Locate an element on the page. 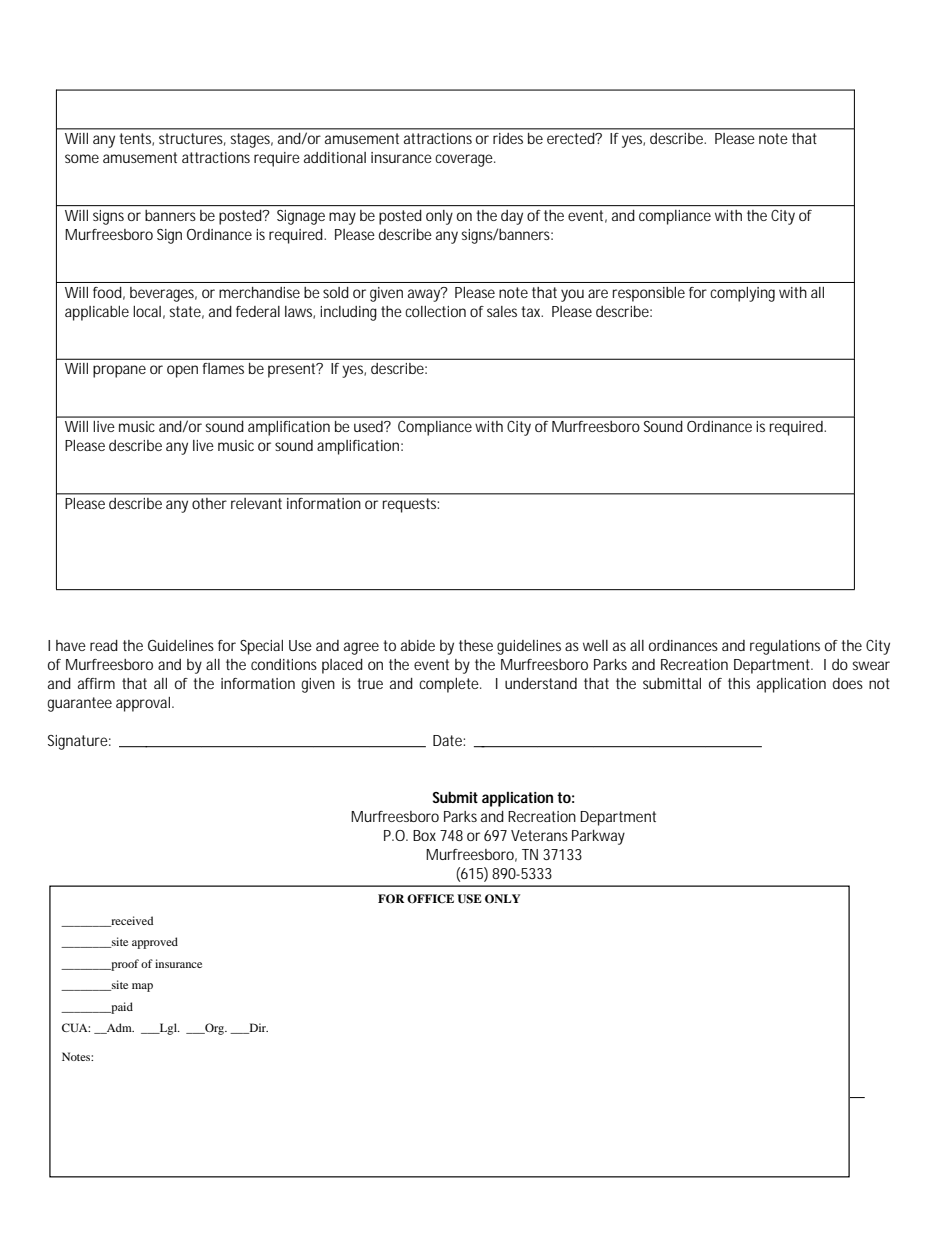  other is located at coordinates (209, 503).
